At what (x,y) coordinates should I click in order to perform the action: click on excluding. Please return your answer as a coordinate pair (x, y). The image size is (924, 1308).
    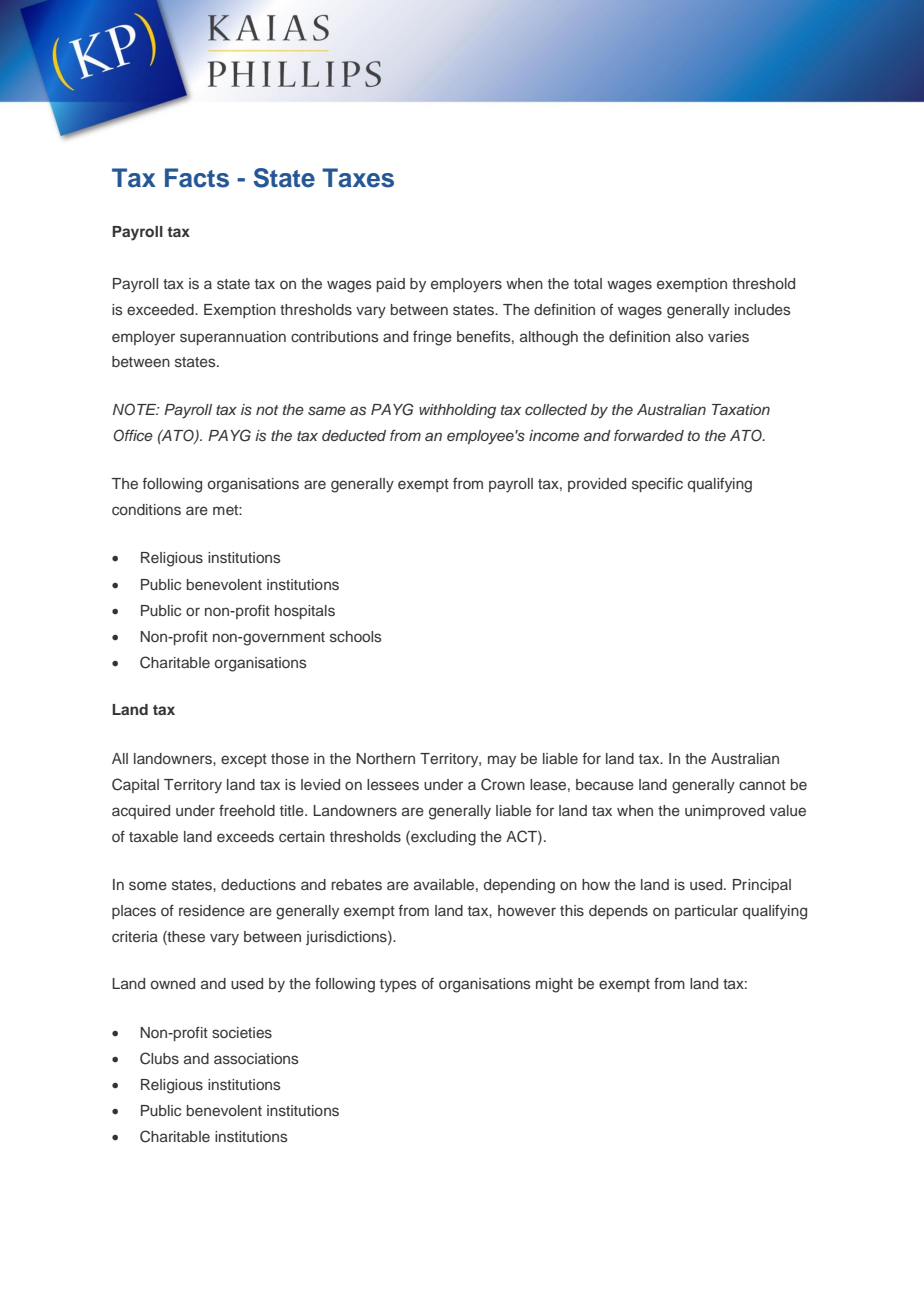
    Looking at the image, I should click on (442, 838).
